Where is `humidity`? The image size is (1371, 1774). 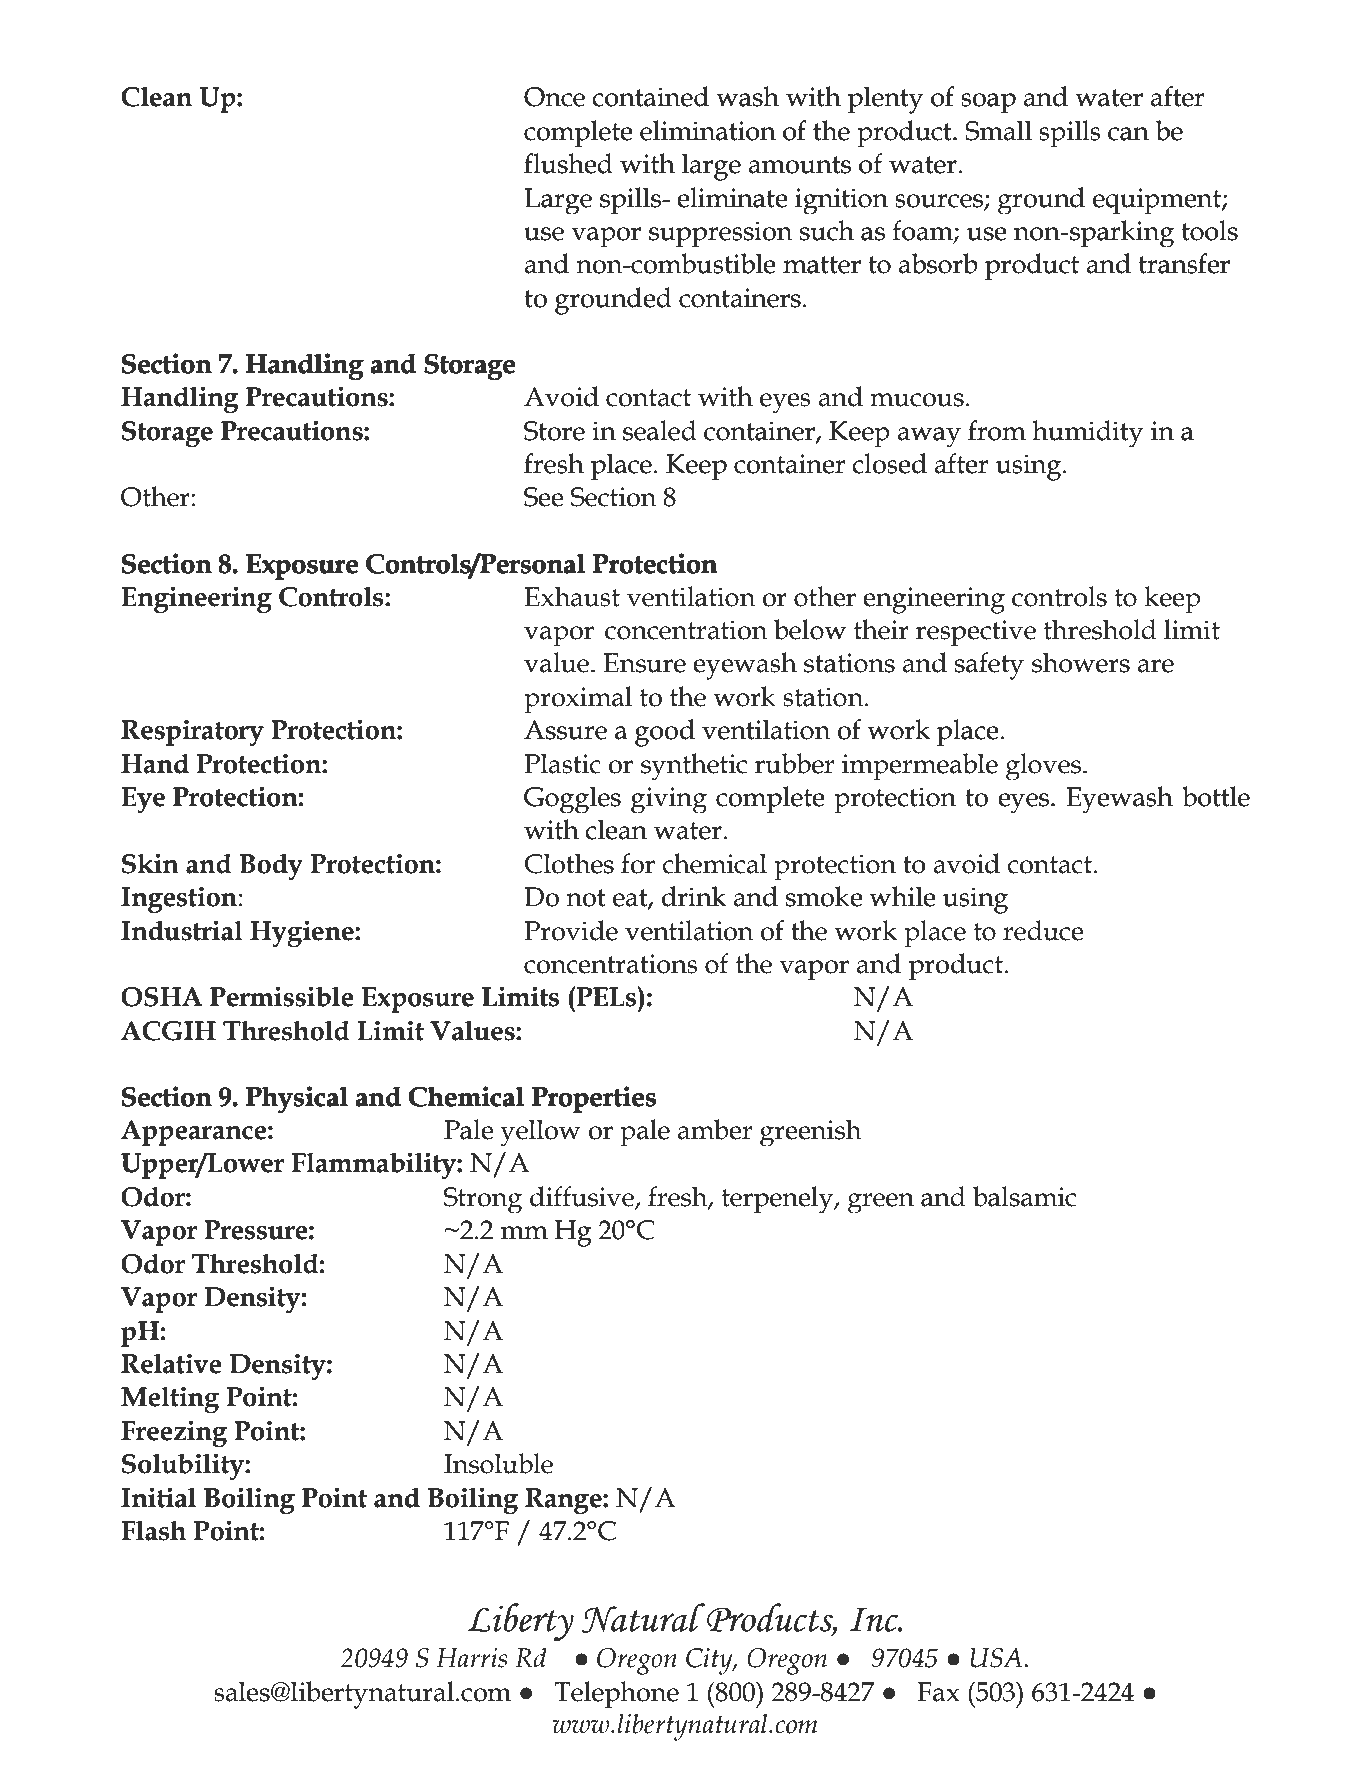 humidity is located at coordinates (1087, 433).
